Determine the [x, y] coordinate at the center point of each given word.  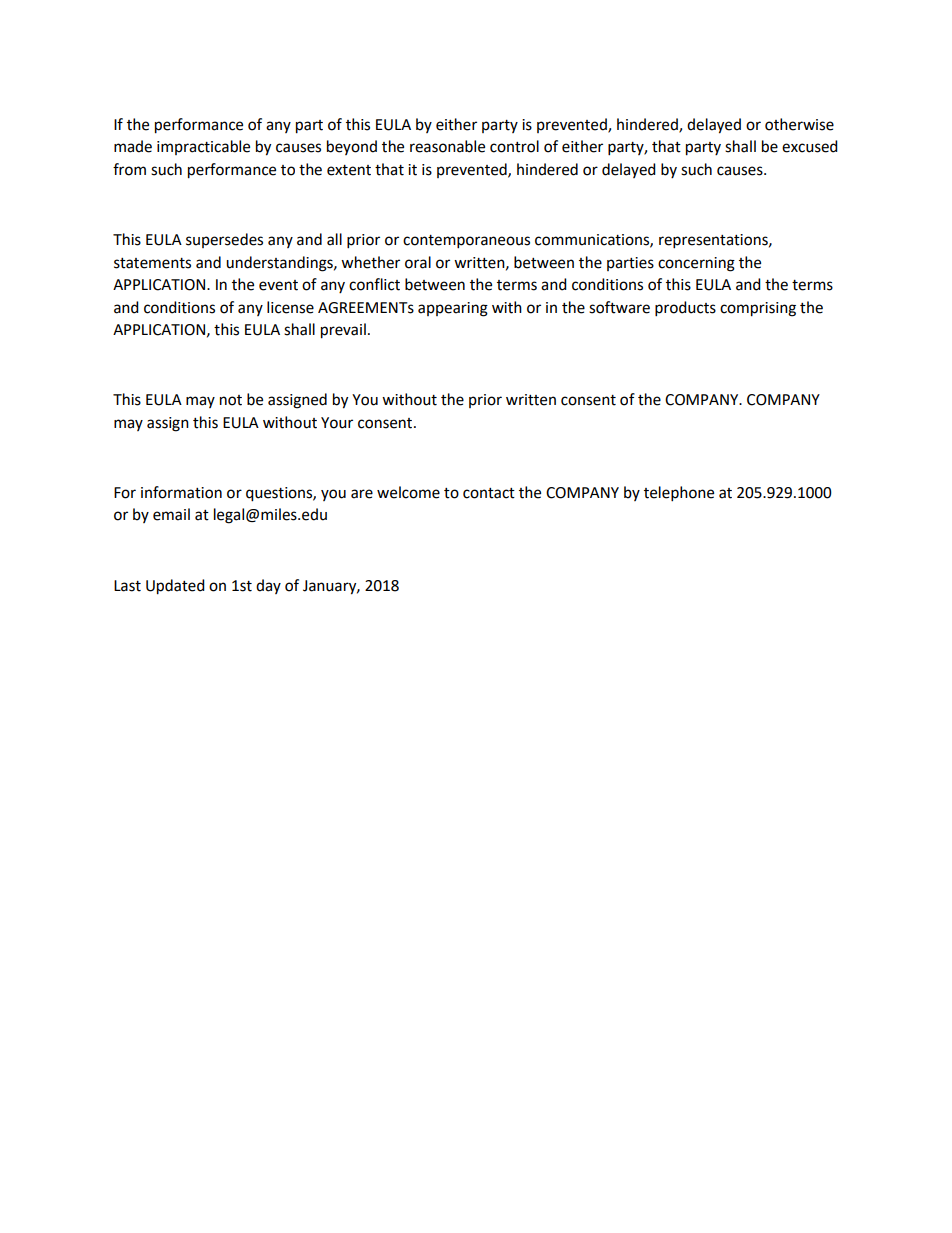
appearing [453, 309]
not [231, 400]
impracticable [203, 147]
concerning [696, 264]
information [181, 492]
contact [489, 493]
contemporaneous [466, 242]
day [268, 586]
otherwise [799, 124]
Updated [175, 587]
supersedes [224, 240]
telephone [679, 494]
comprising [758, 309]
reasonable [447, 146]
